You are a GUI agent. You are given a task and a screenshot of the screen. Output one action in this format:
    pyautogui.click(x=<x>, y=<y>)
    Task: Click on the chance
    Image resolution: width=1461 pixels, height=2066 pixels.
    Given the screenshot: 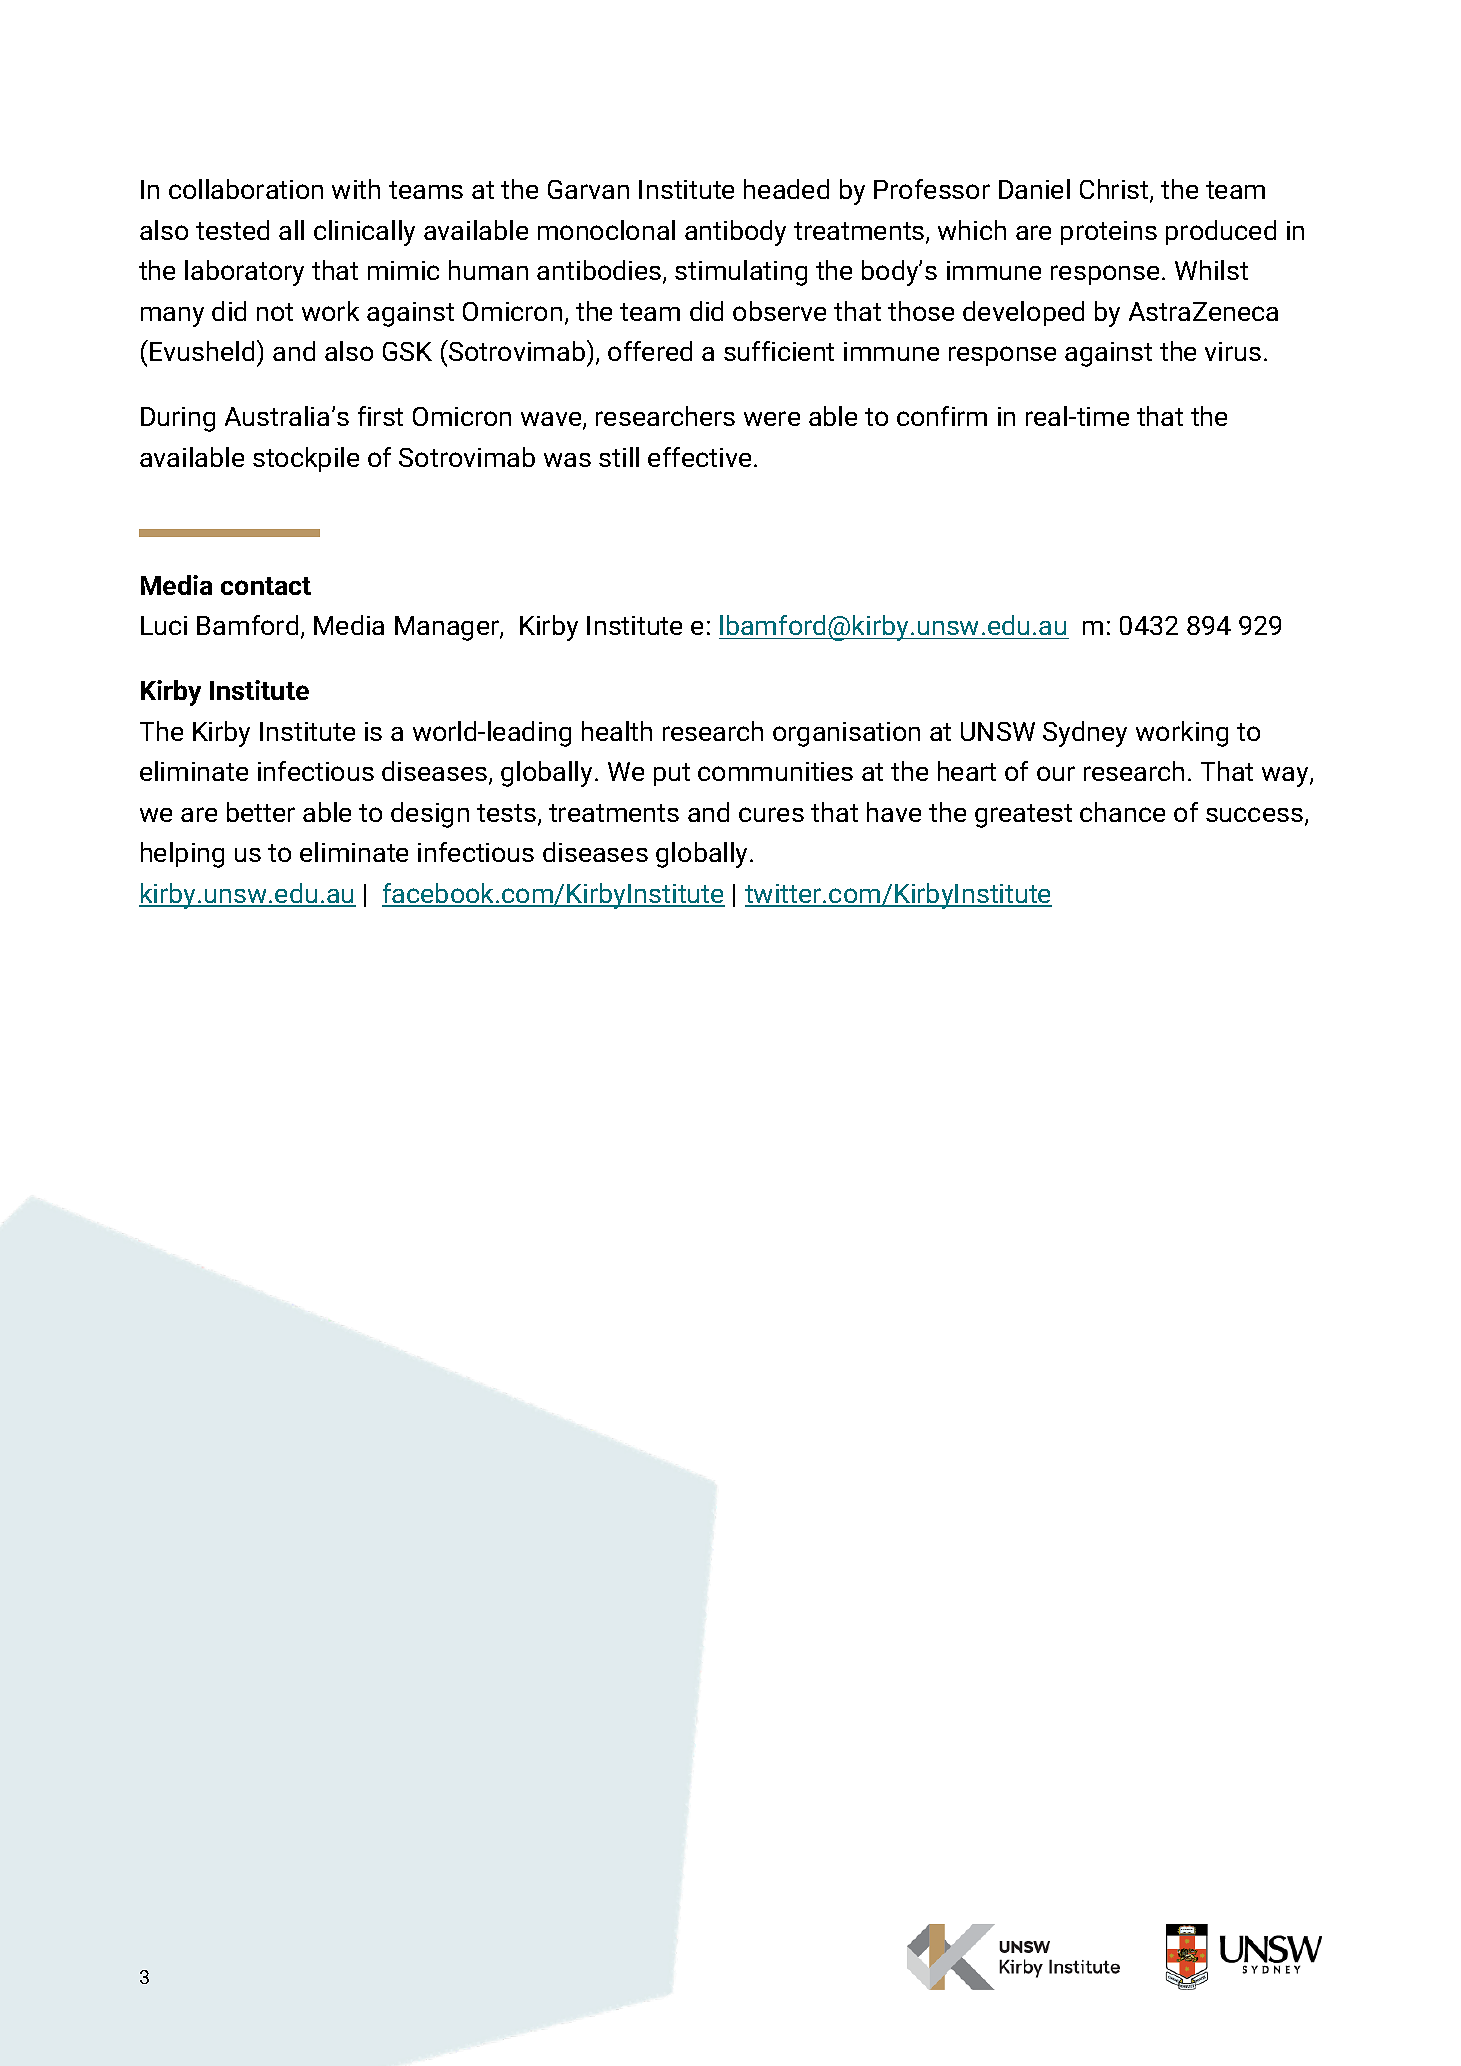 What is the action you would take?
    pyautogui.click(x=1122, y=812)
